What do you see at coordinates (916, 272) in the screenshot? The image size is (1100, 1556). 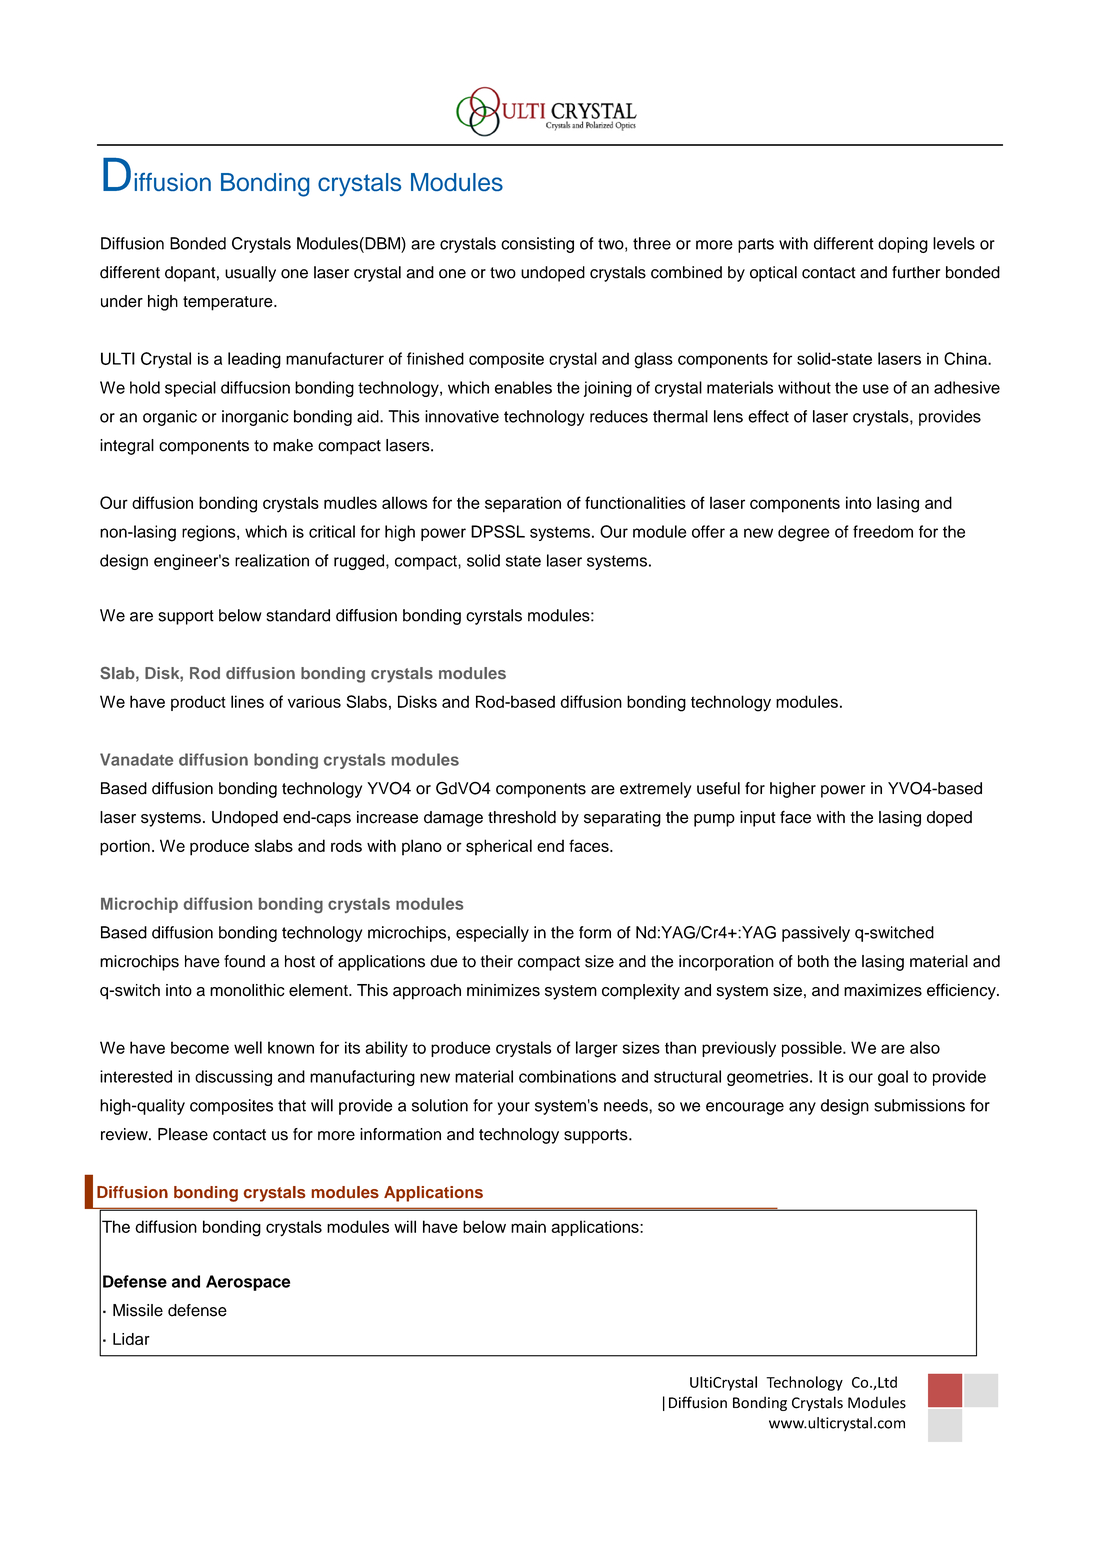 I see `further` at bounding box center [916, 272].
